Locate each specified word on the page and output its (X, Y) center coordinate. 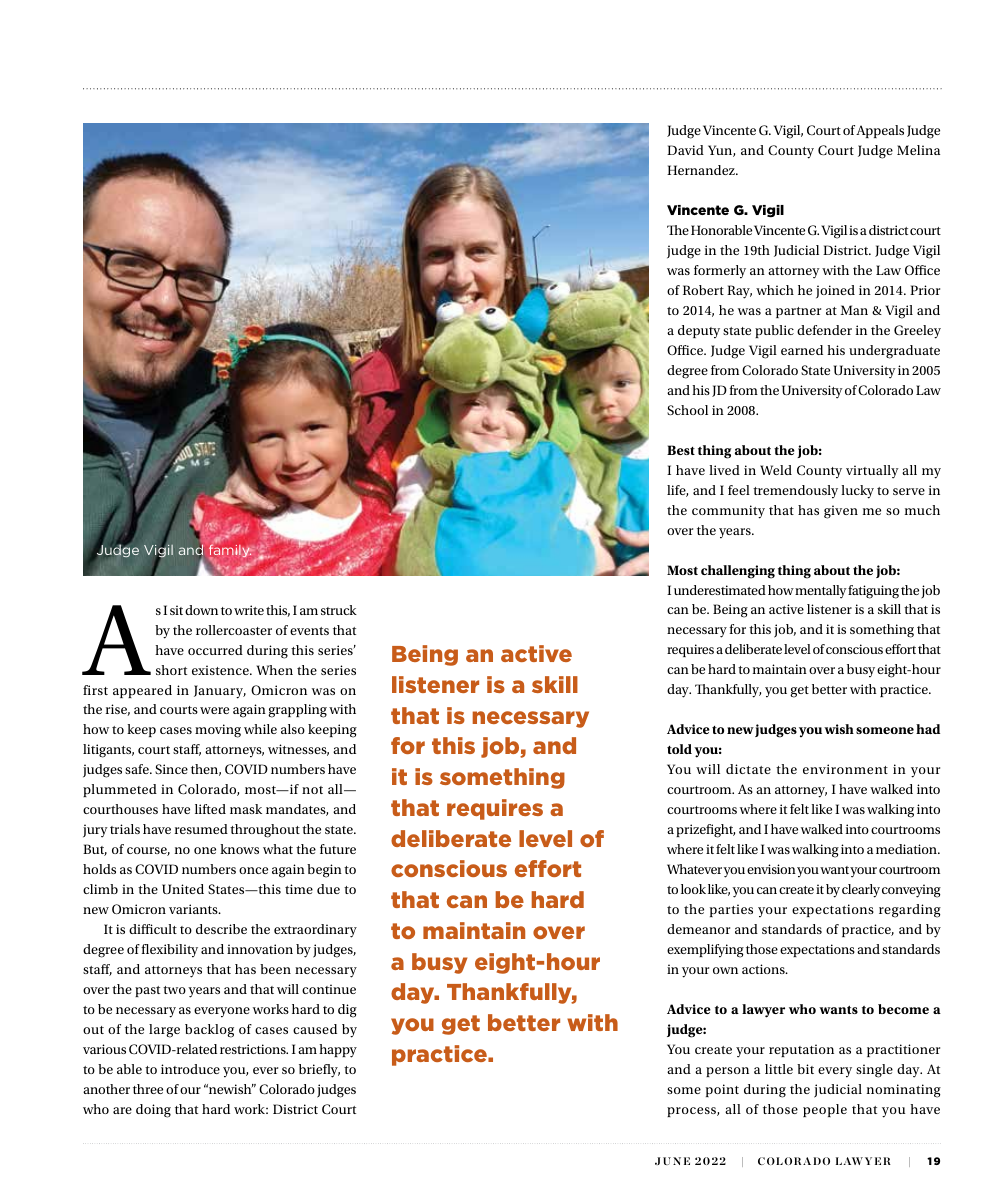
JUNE (672, 1161)
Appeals (880, 131)
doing (153, 1111)
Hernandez (702, 170)
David (685, 150)
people (825, 1110)
